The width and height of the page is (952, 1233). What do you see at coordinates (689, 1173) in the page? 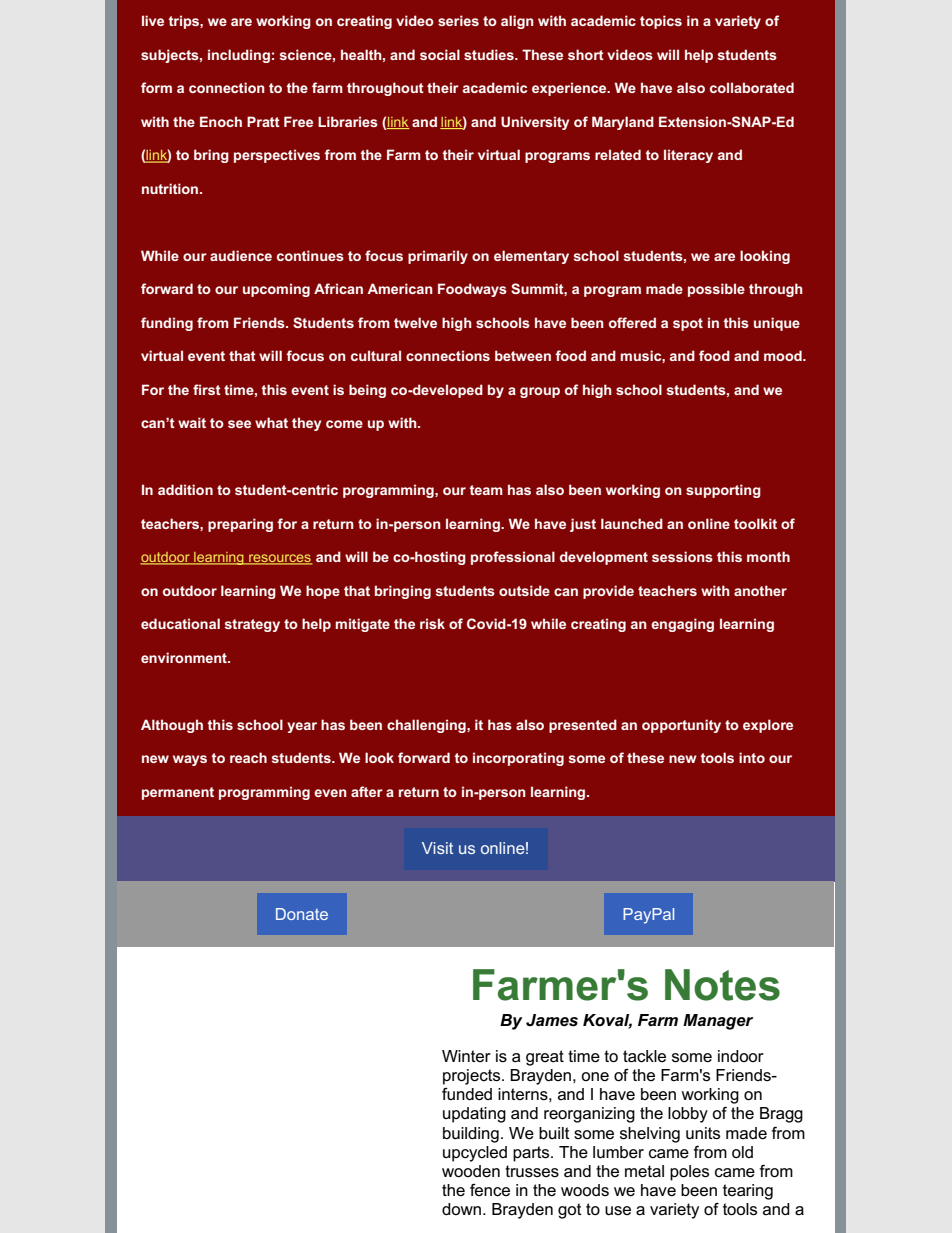
I see `poles` at bounding box center [689, 1173].
